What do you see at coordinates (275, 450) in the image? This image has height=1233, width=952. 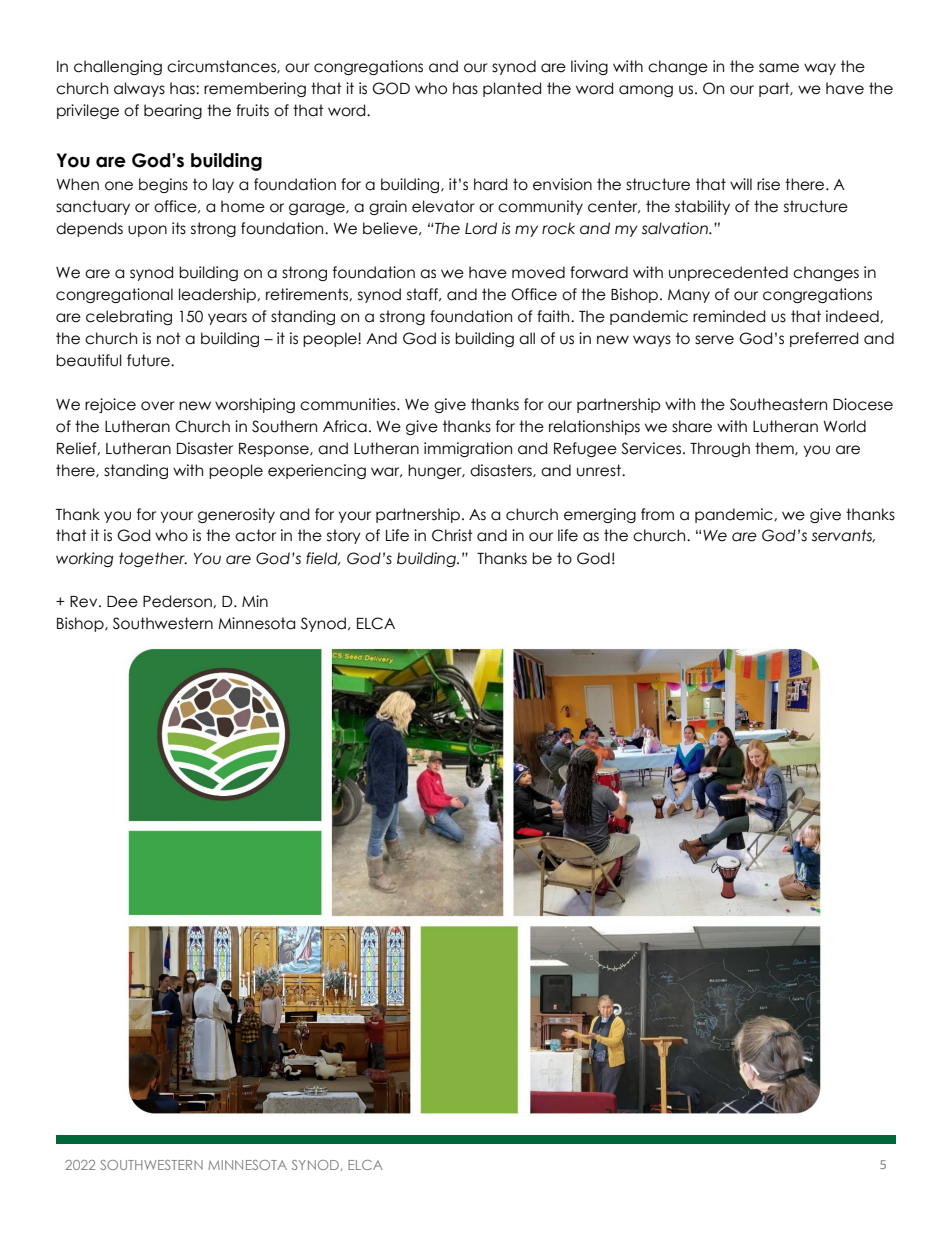 I see `Response` at bounding box center [275, 450].
